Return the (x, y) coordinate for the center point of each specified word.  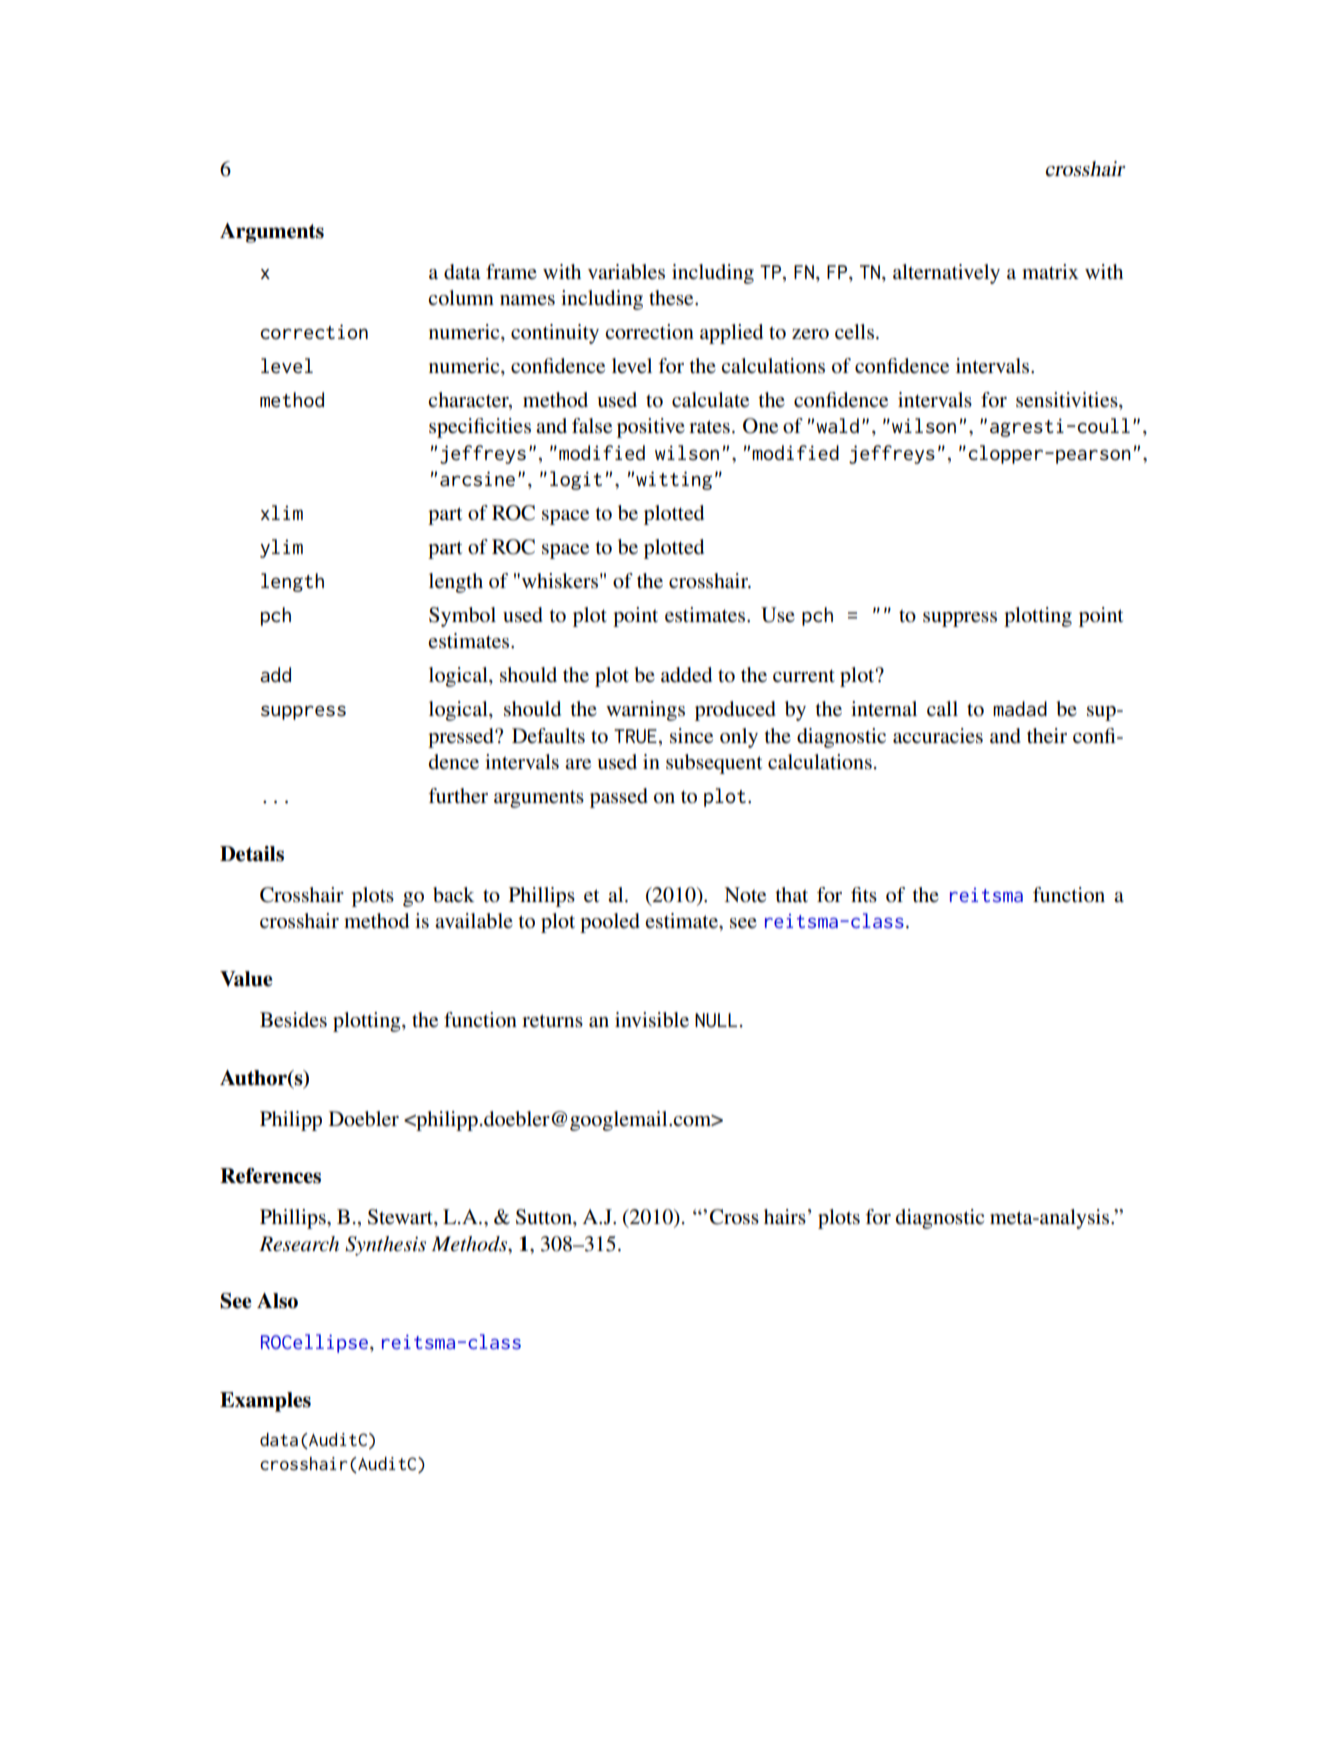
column (461, 298)
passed (619, 798)
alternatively (946, 274)
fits (864, 894)
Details (252, 854)
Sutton (545, 1218)
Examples (265, 1402)
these (672, 298)
